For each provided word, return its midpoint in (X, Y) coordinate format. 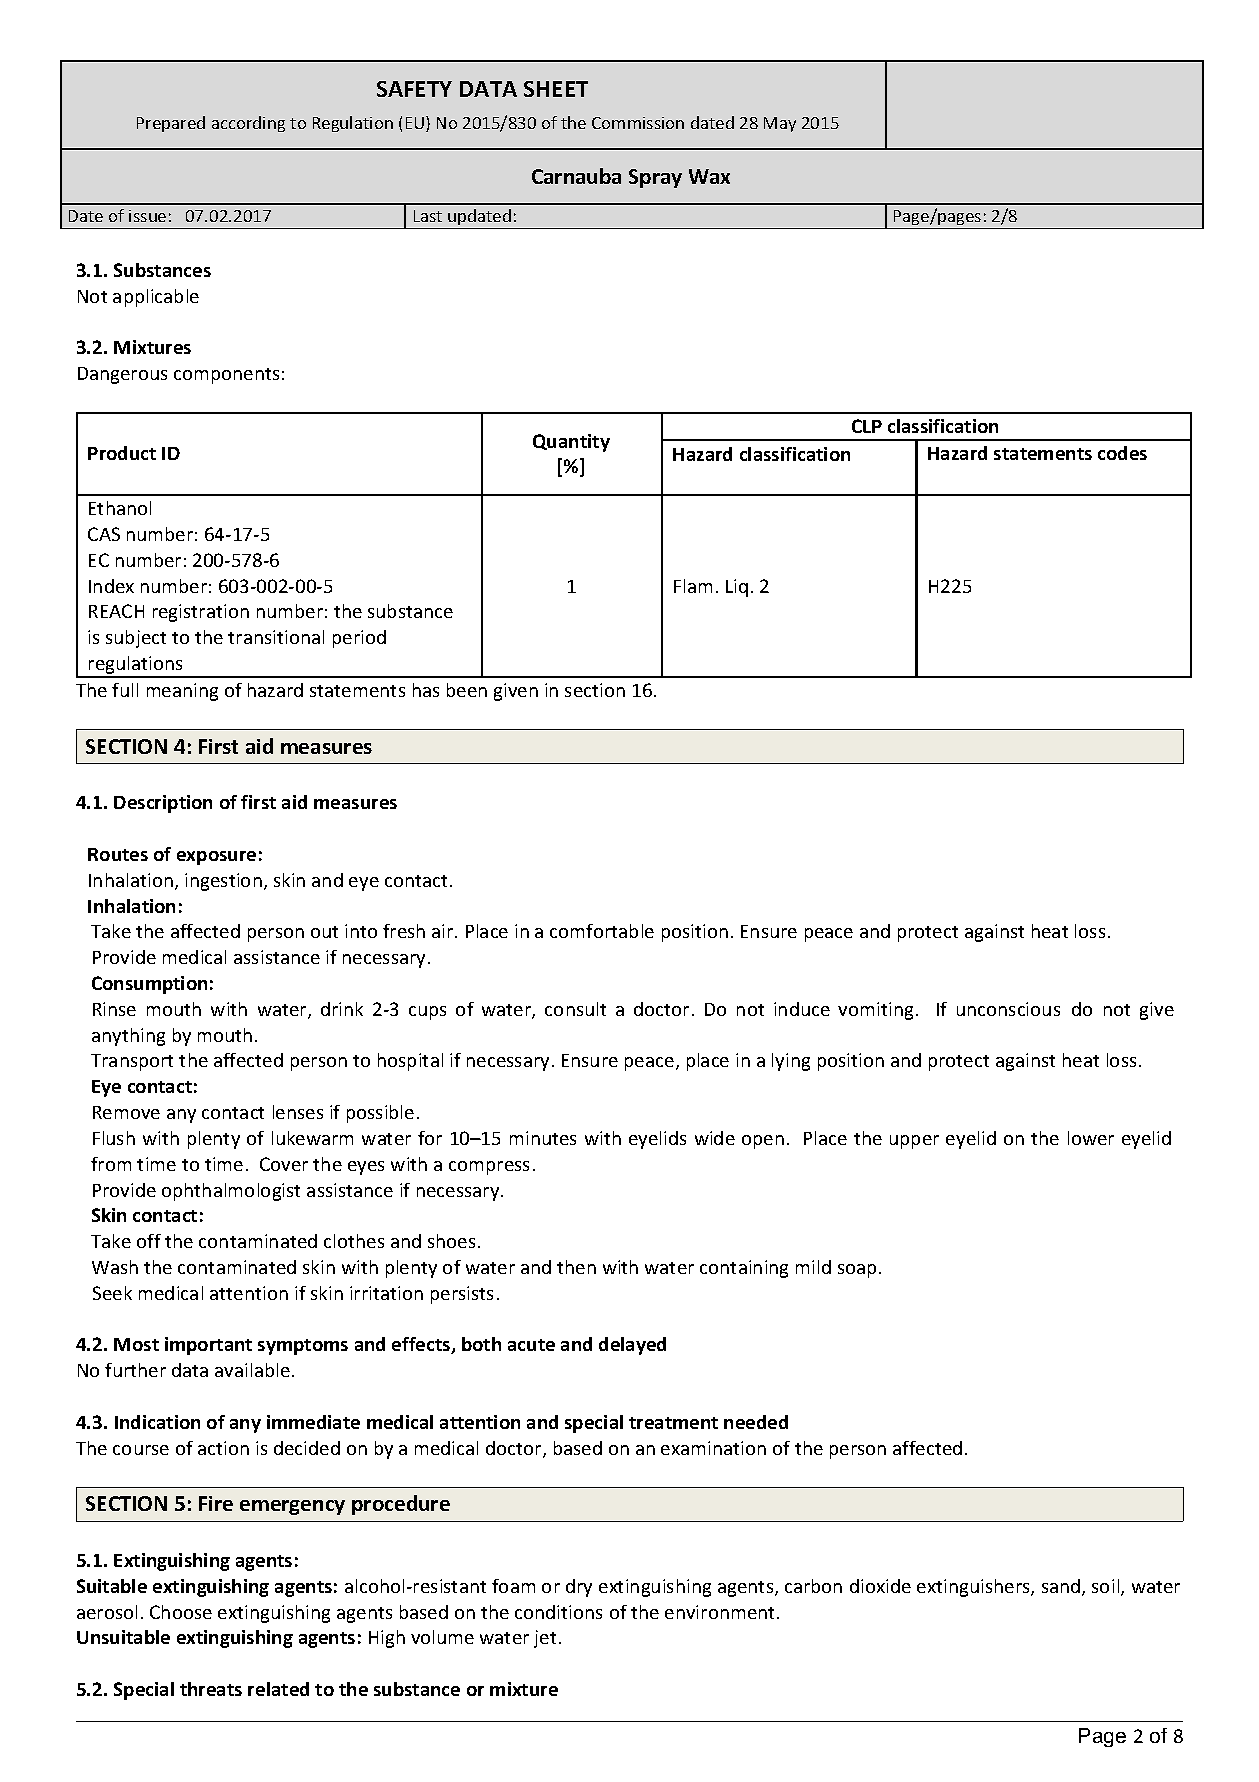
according (248, 124)
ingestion (223, 882)
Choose (181, 1612)
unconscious (1008, 1009)
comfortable (602, 931)
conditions (558, 1612)
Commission (638, 123)
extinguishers (974, 1588)
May (780, 124)
